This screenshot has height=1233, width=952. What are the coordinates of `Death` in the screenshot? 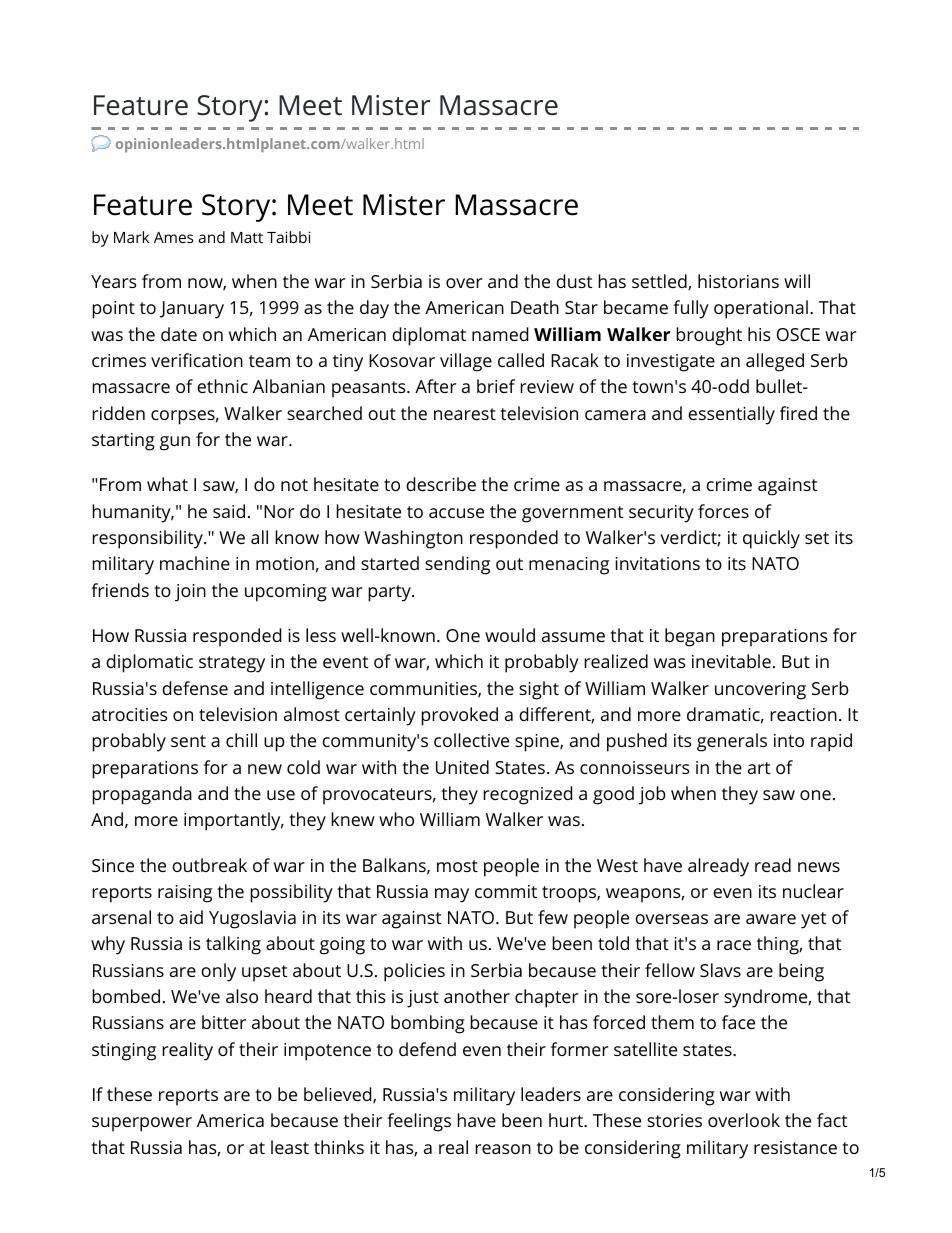 It's located at (535, 307).
